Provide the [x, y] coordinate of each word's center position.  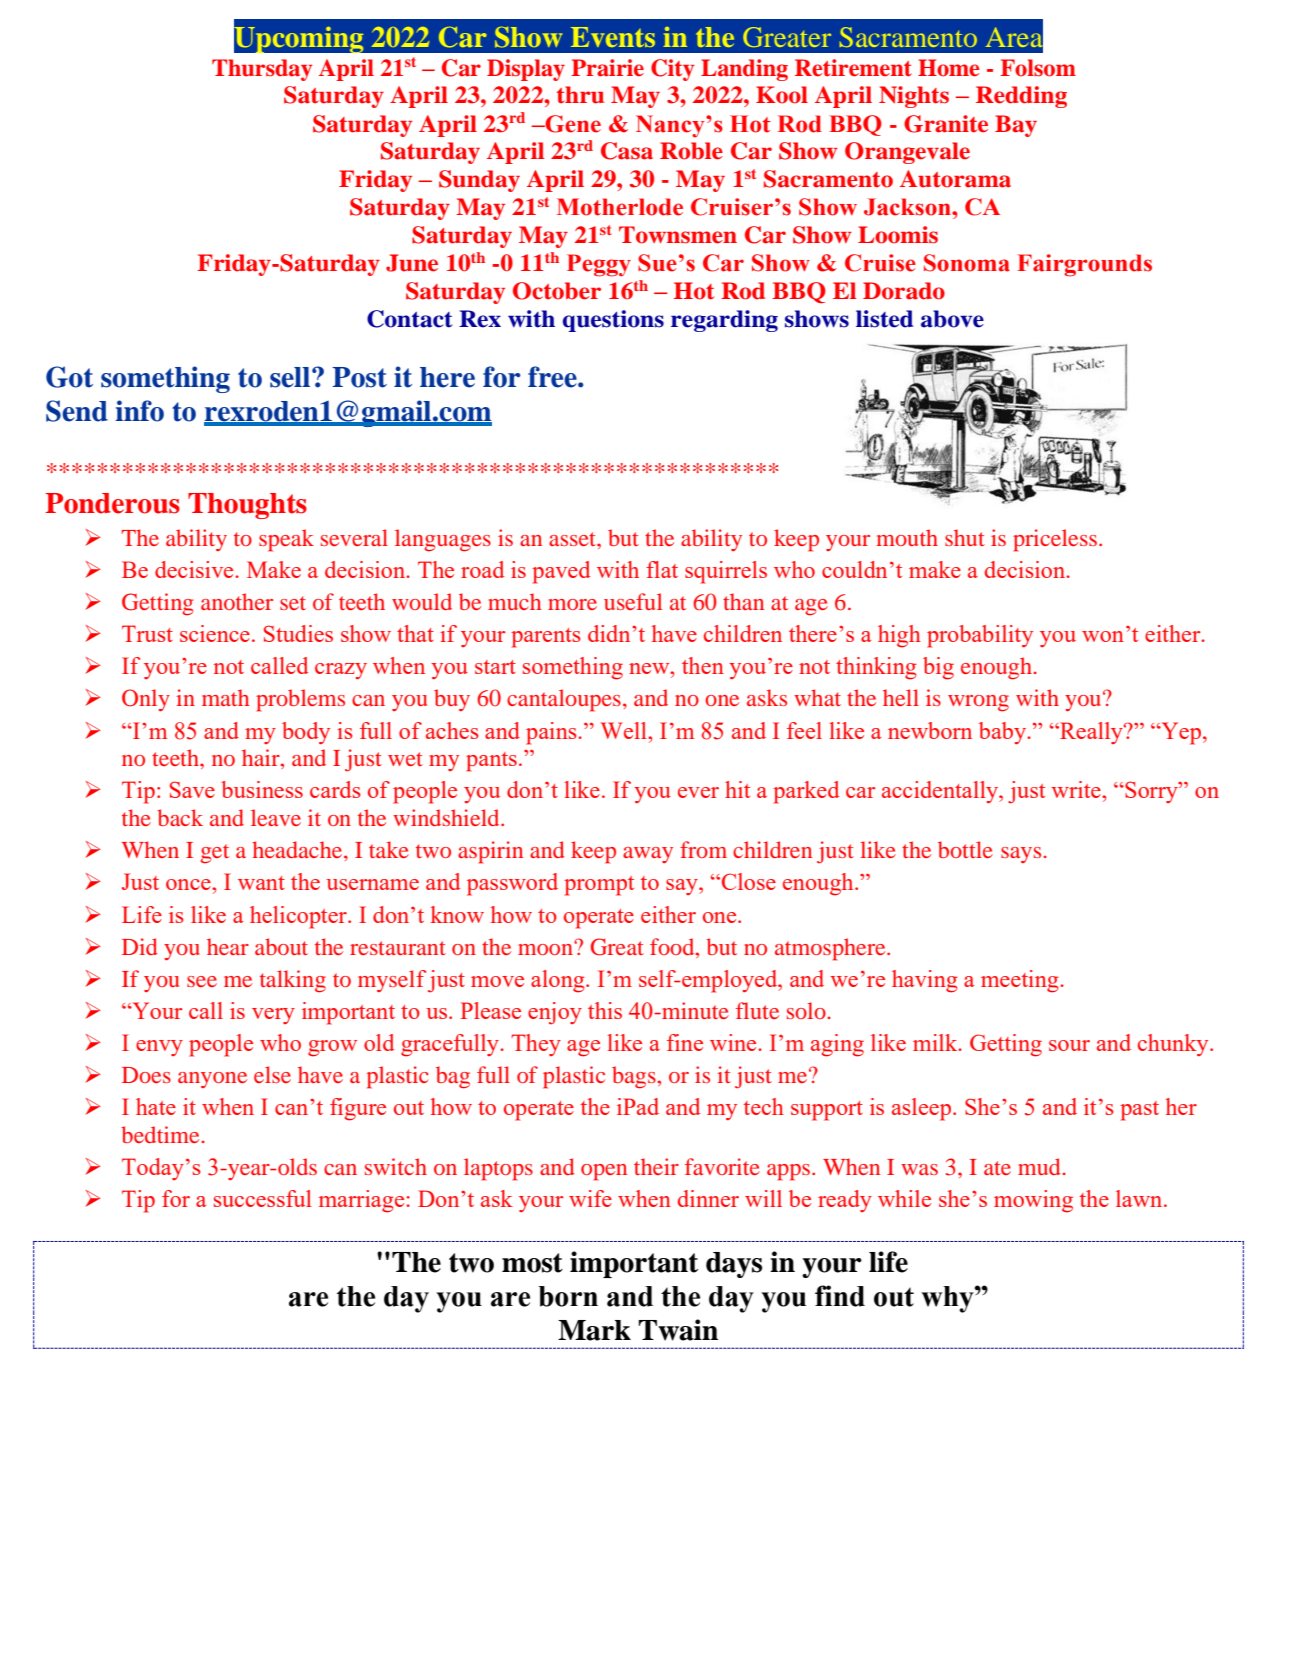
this [605, 1010]
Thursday [262, 70]
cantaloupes [564, 700]
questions [613, 321]
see [202, 981]
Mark [594, 1330]
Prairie [607, 68]
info [139, 411]
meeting [1021, 981]
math [225, 697]
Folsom [1038, 68]
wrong [978, 703]
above [952, 319]
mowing [1033, 1201]
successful [263, 1198]
